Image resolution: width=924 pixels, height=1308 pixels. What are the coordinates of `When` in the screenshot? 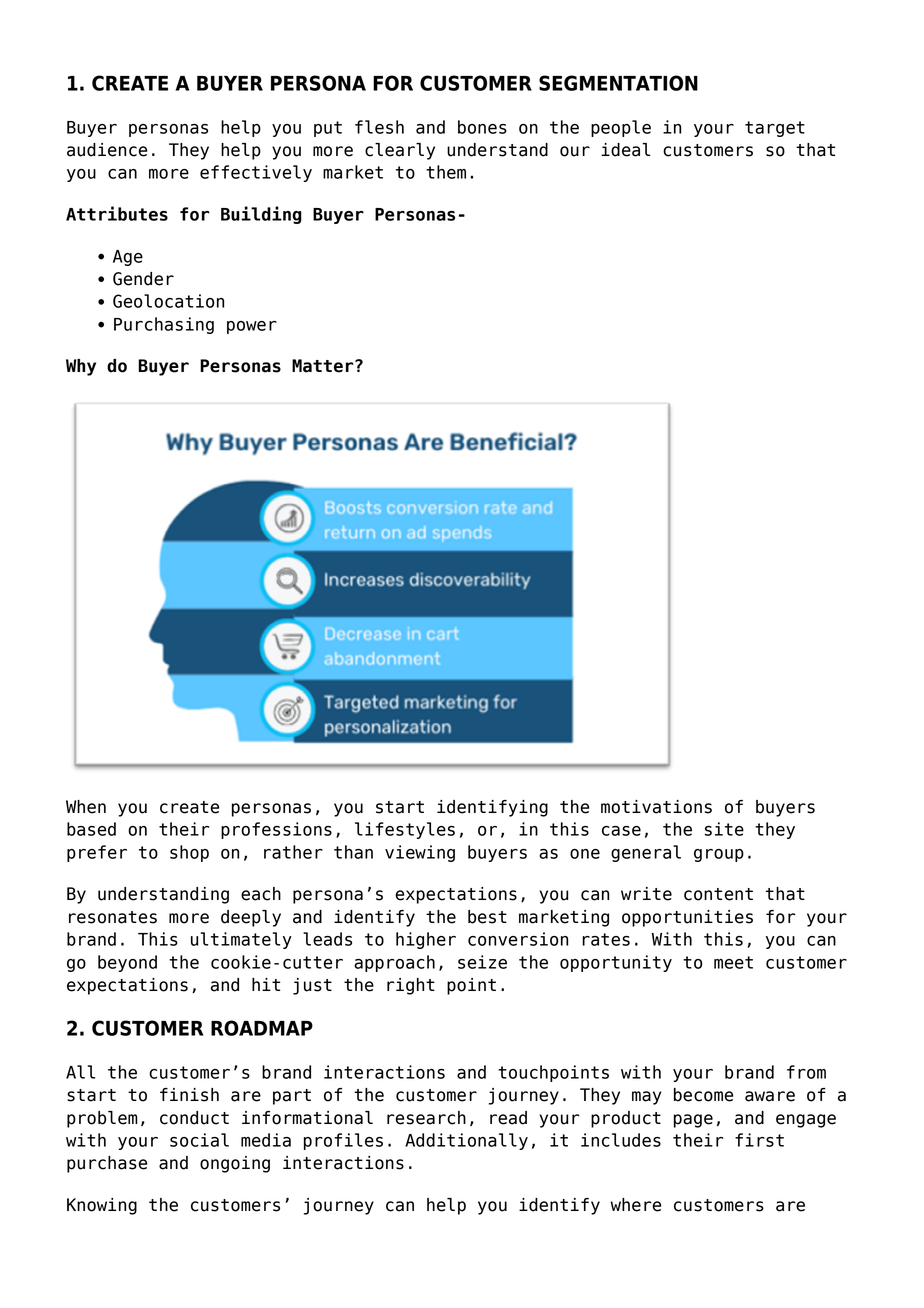 It's located at (86, 807).
